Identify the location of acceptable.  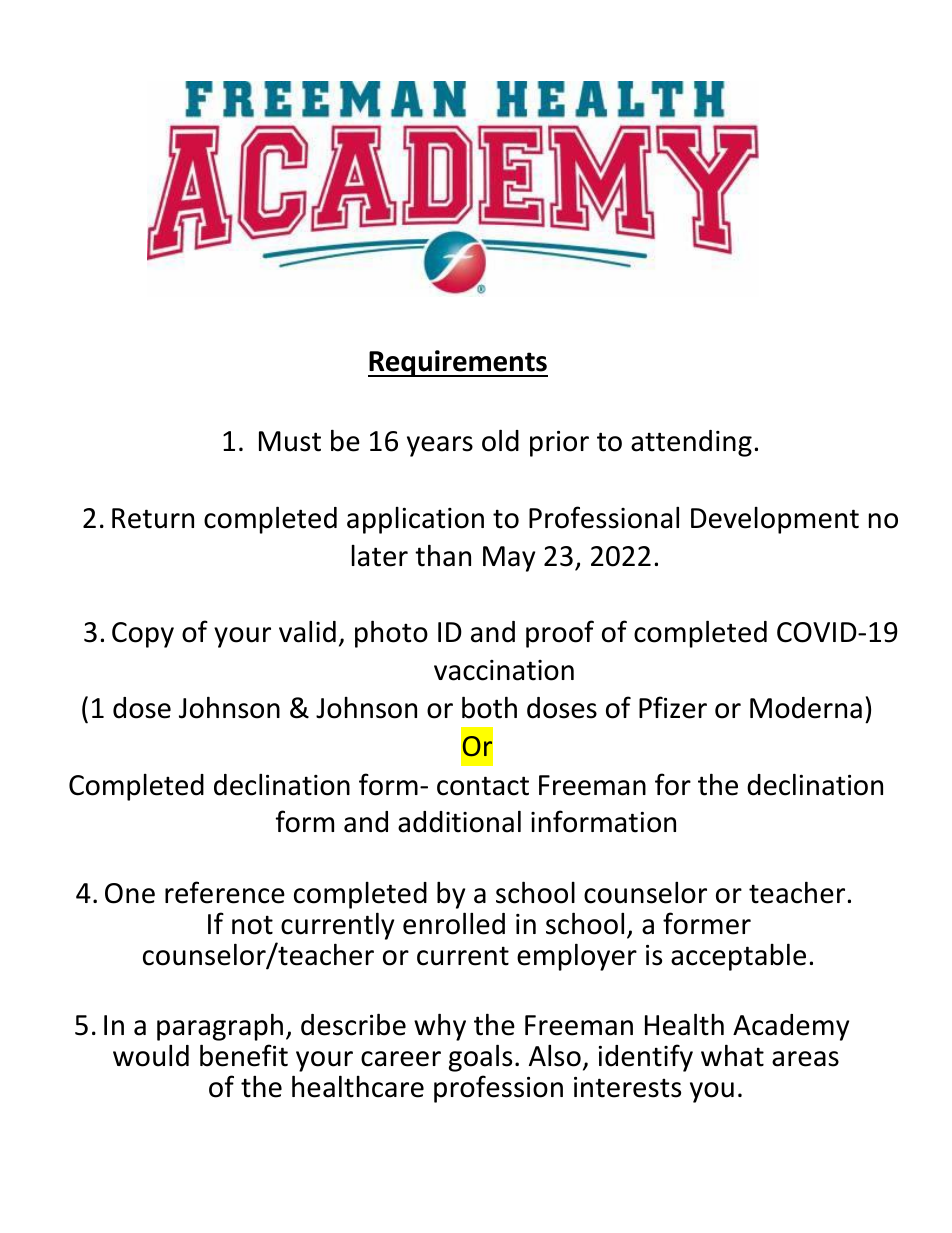
(738, 957).
